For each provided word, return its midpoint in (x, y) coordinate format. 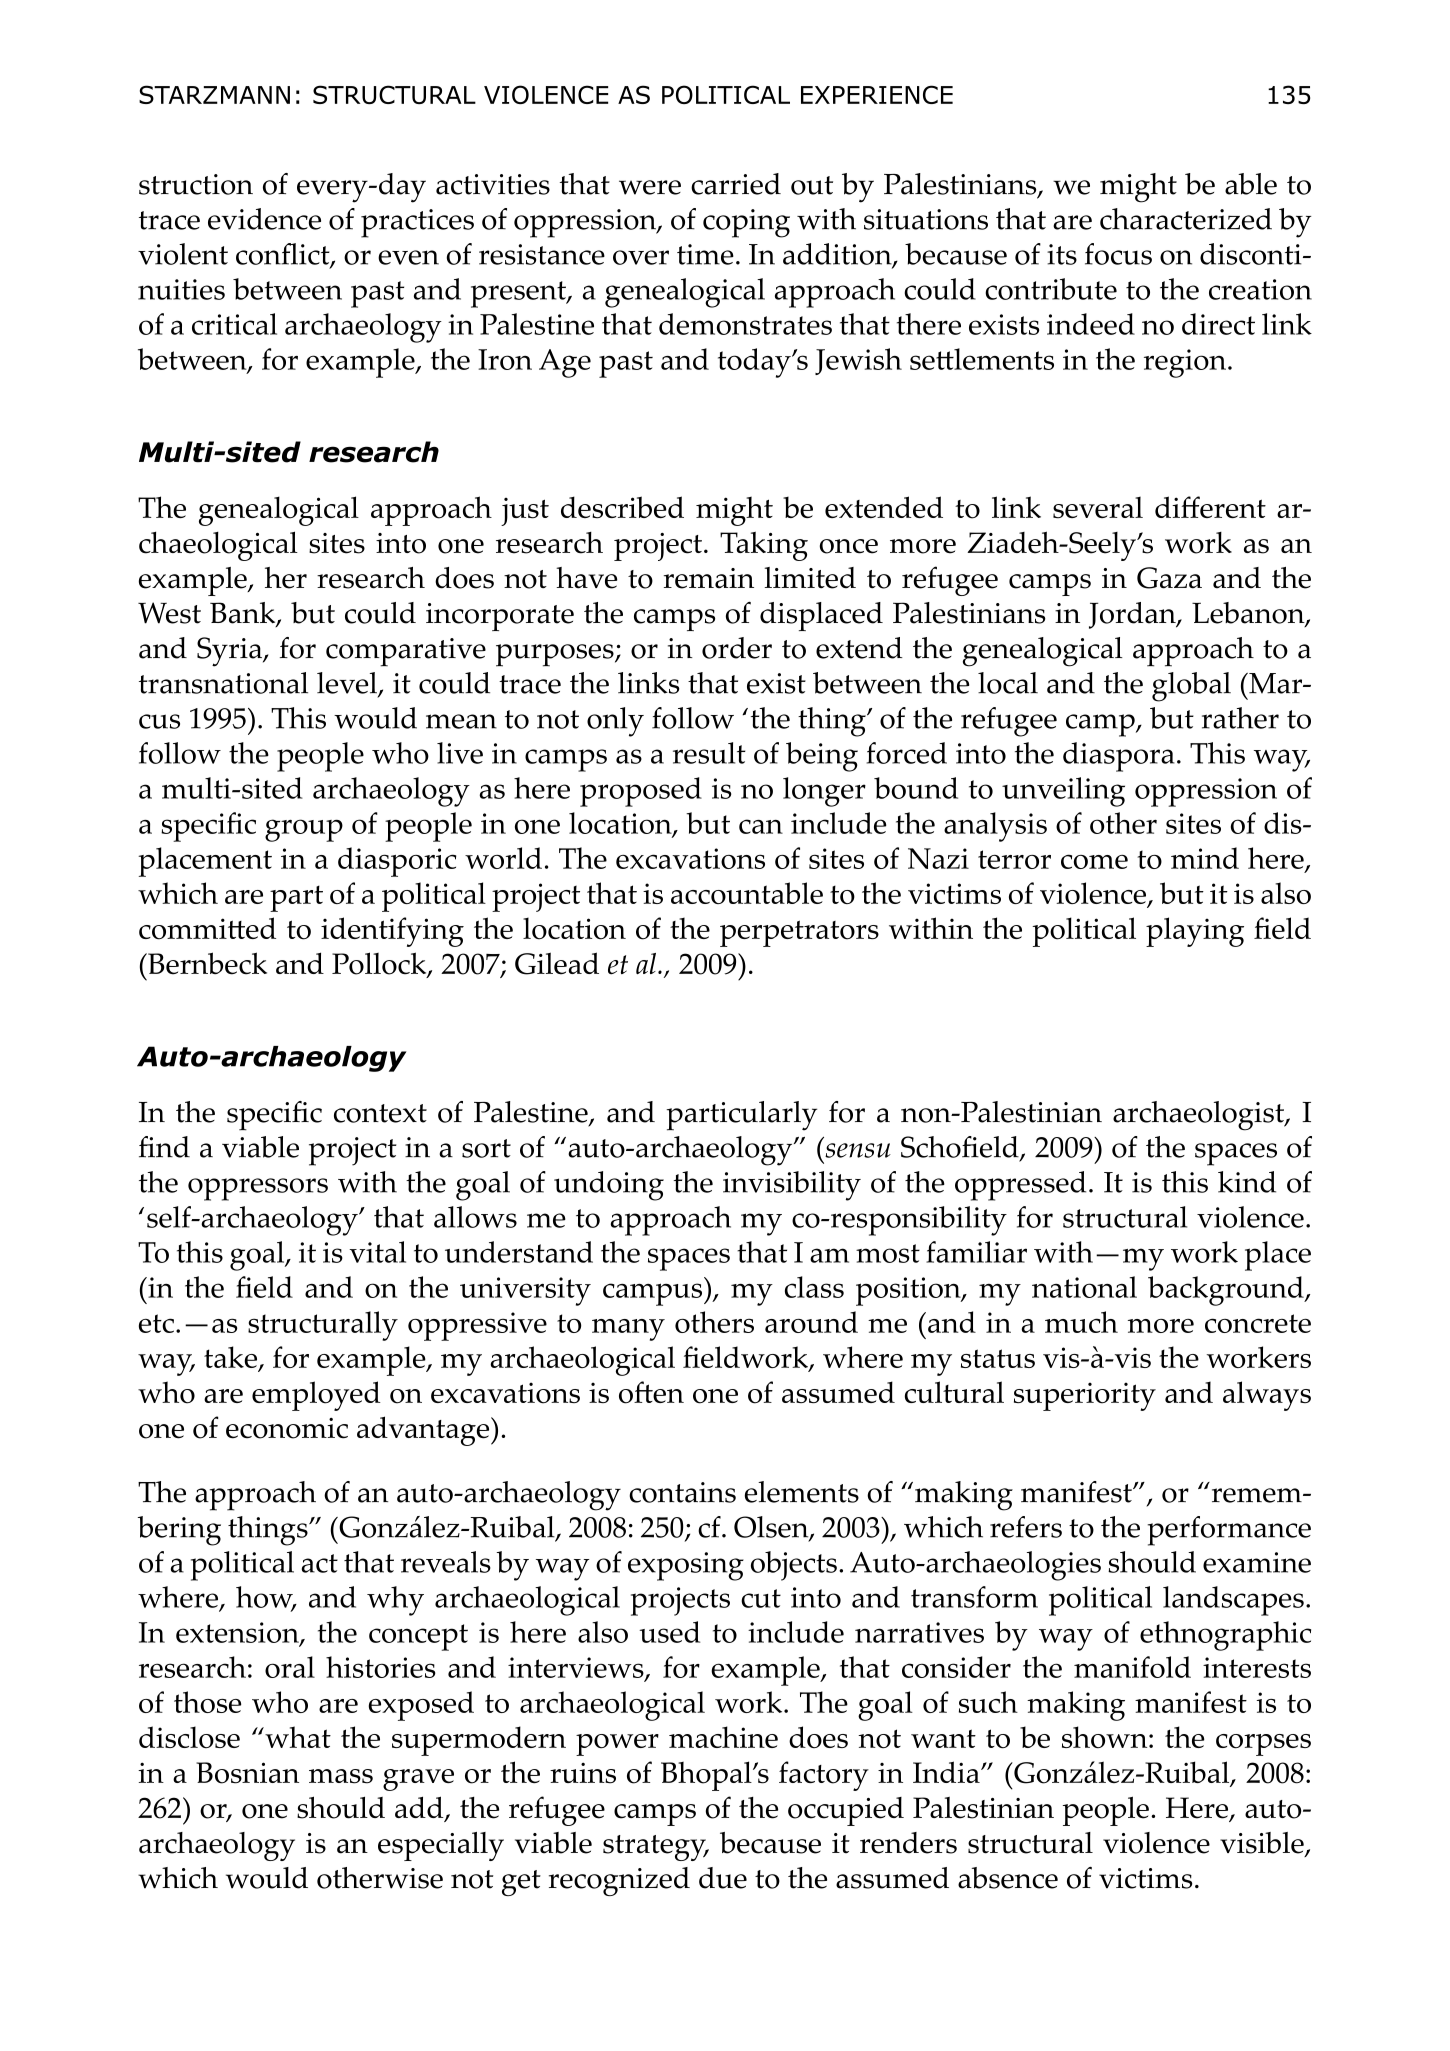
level (348, 684)
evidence (264, 219)
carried (736, 184)
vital (377, 1252)
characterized (1186, 219)
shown (1106, 1737)
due (723, 1878)
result (709, 753)
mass (341, 1776)
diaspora (1119, 757)
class (814, 1287)
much (1081, 1322)
